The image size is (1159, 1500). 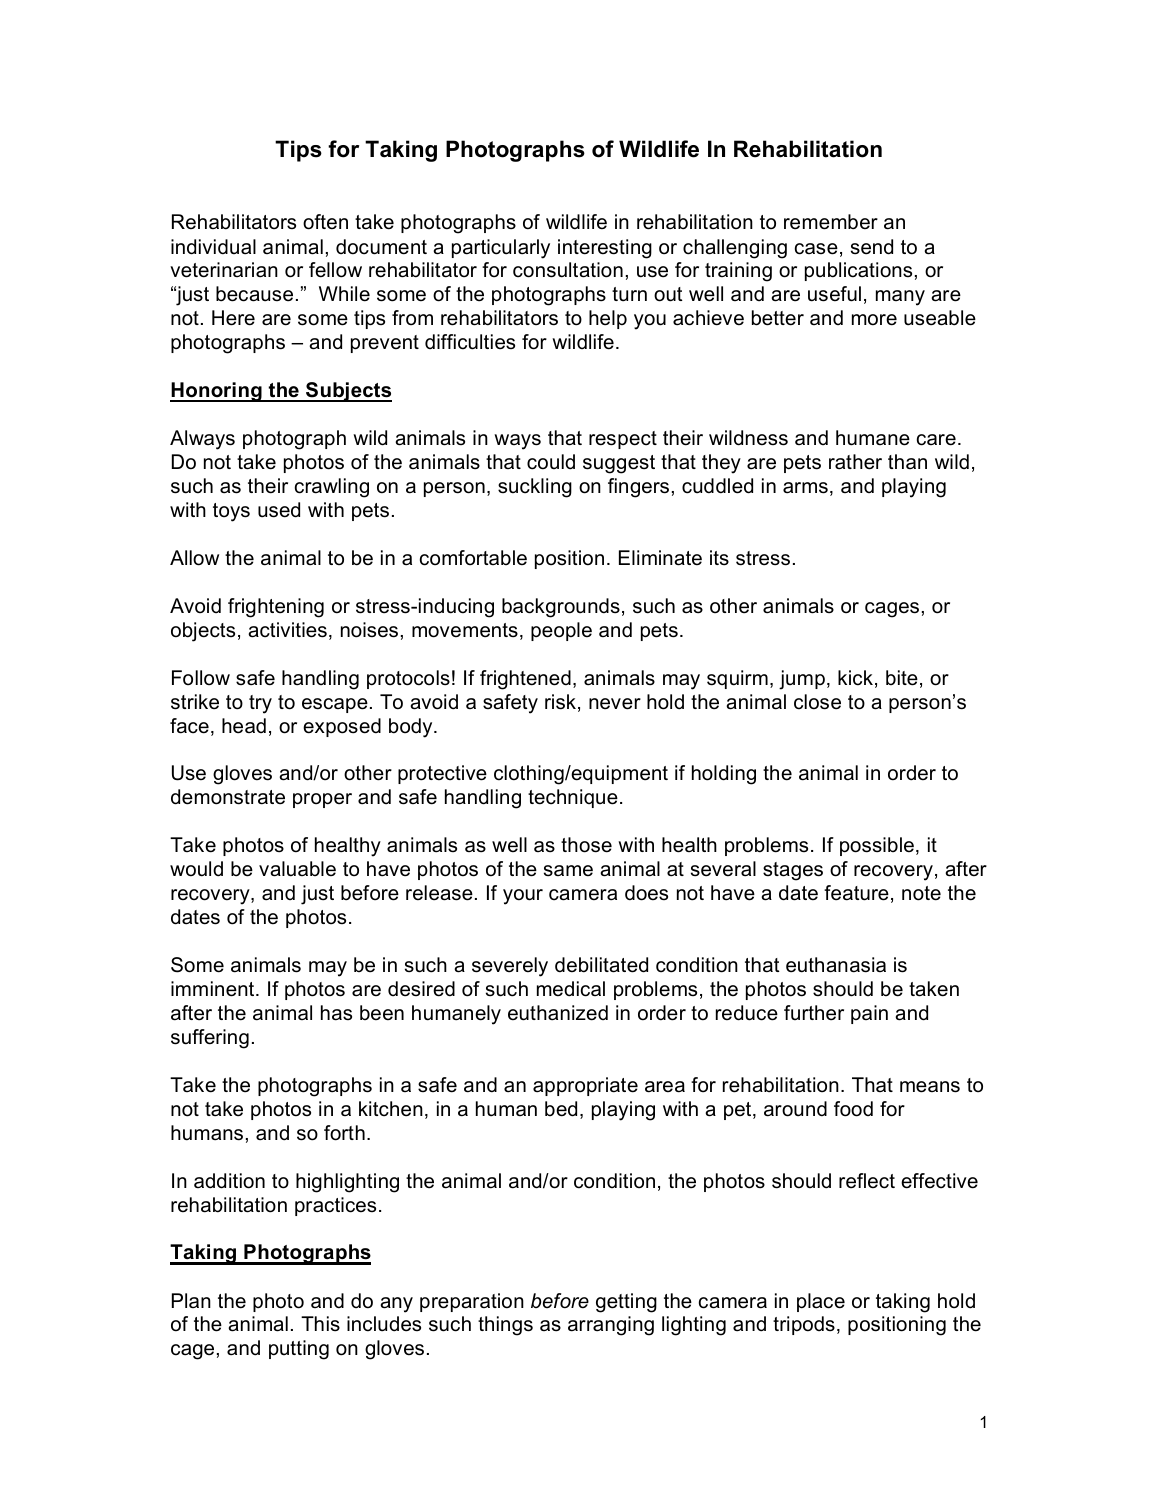 What do you see at coordinates (568, 270) in the document?
I see `consultation` at bounding box center [568, 270].
